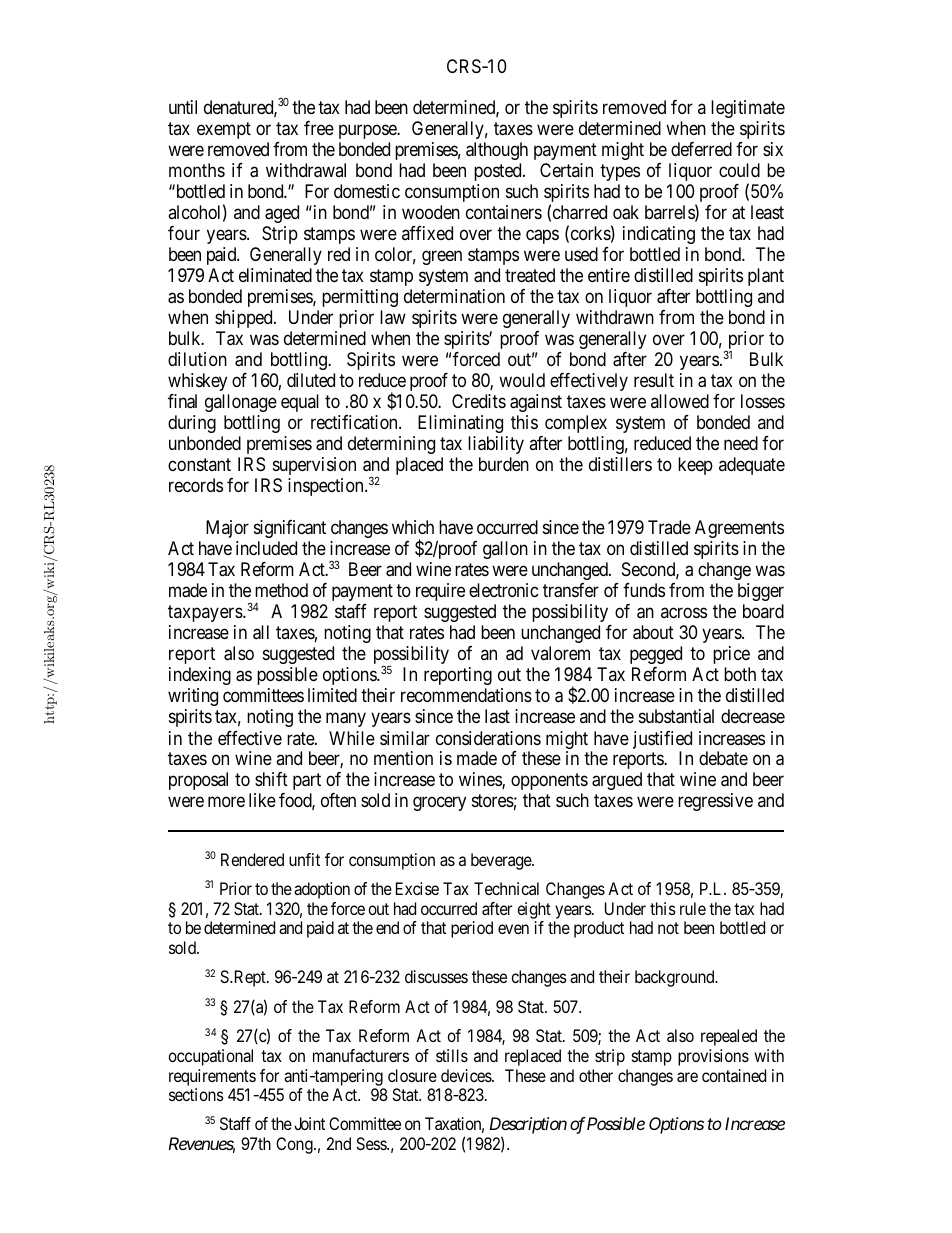  What do you see at coordinates (504, 590) in the screenshot?
I see `electronic` at bounding box center [504, 590].
